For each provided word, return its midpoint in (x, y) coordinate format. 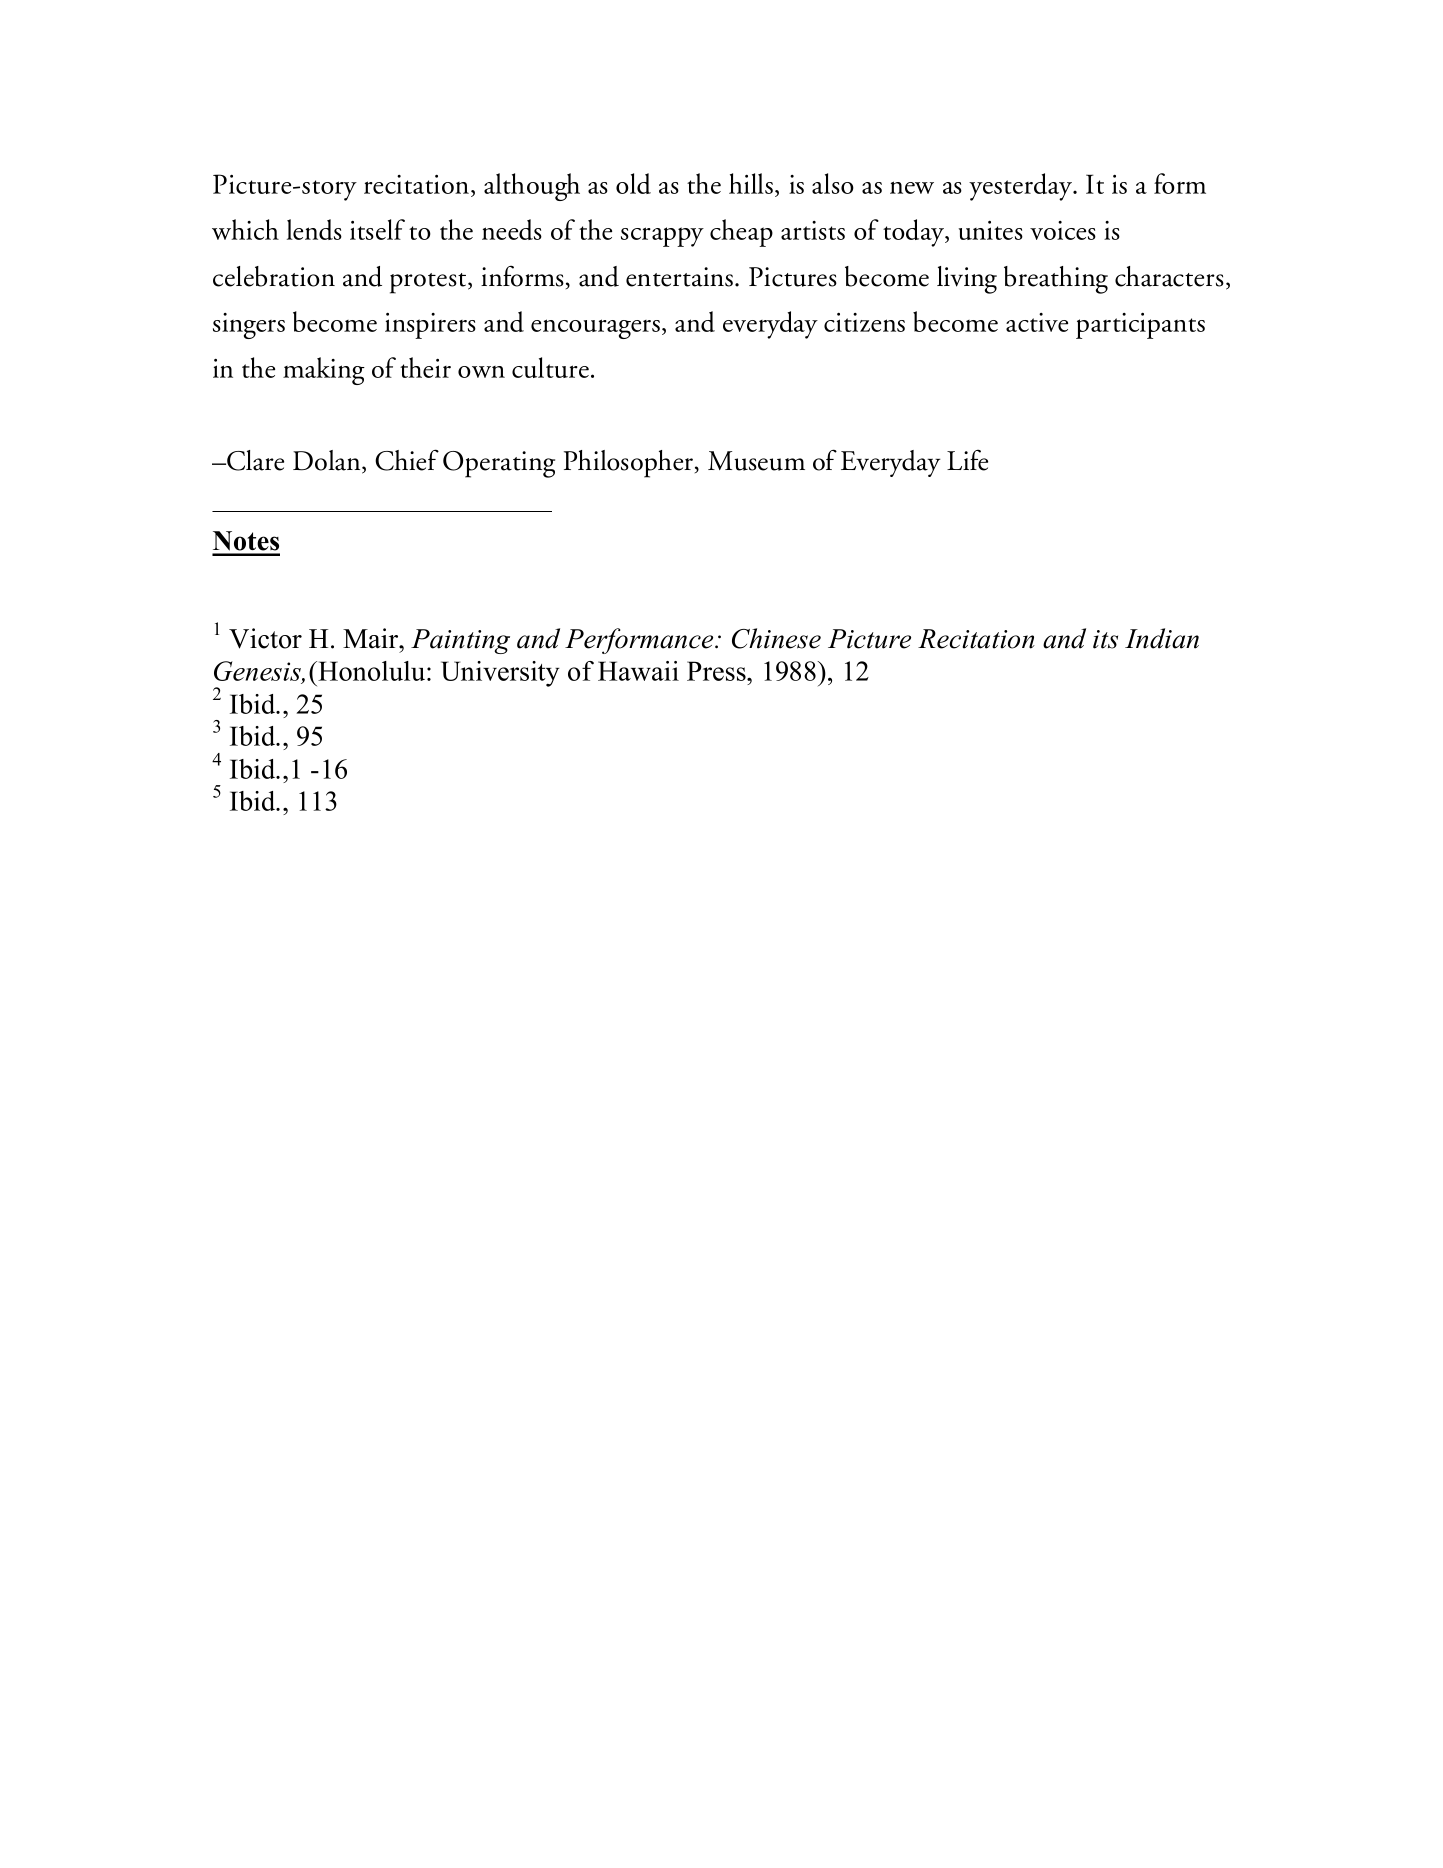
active (1037, 322)
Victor (265, 638)
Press (717, 671)
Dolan (328, 461)
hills (752, 185)
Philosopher (630, 464)
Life (967, 460)
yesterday (1022, 187)
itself (377, 229)
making (324, 371)
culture (550, 367)
